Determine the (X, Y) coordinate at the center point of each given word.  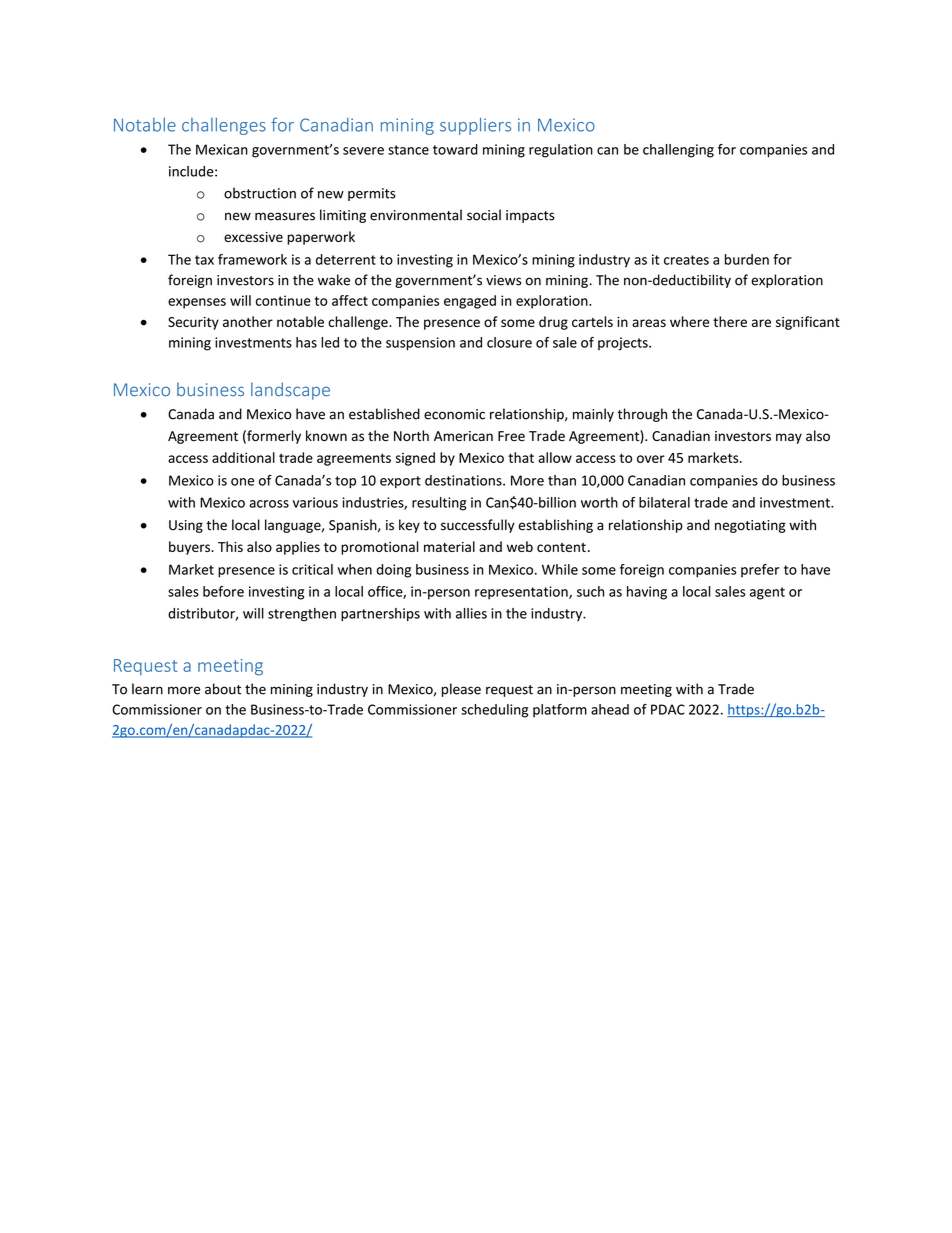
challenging (678, 151)
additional (243, 457)
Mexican (222, 149)
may (789, 438)
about (223, 689)
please (461, 690)
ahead (610, 709)
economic (454, 414)
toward (455, 149)
